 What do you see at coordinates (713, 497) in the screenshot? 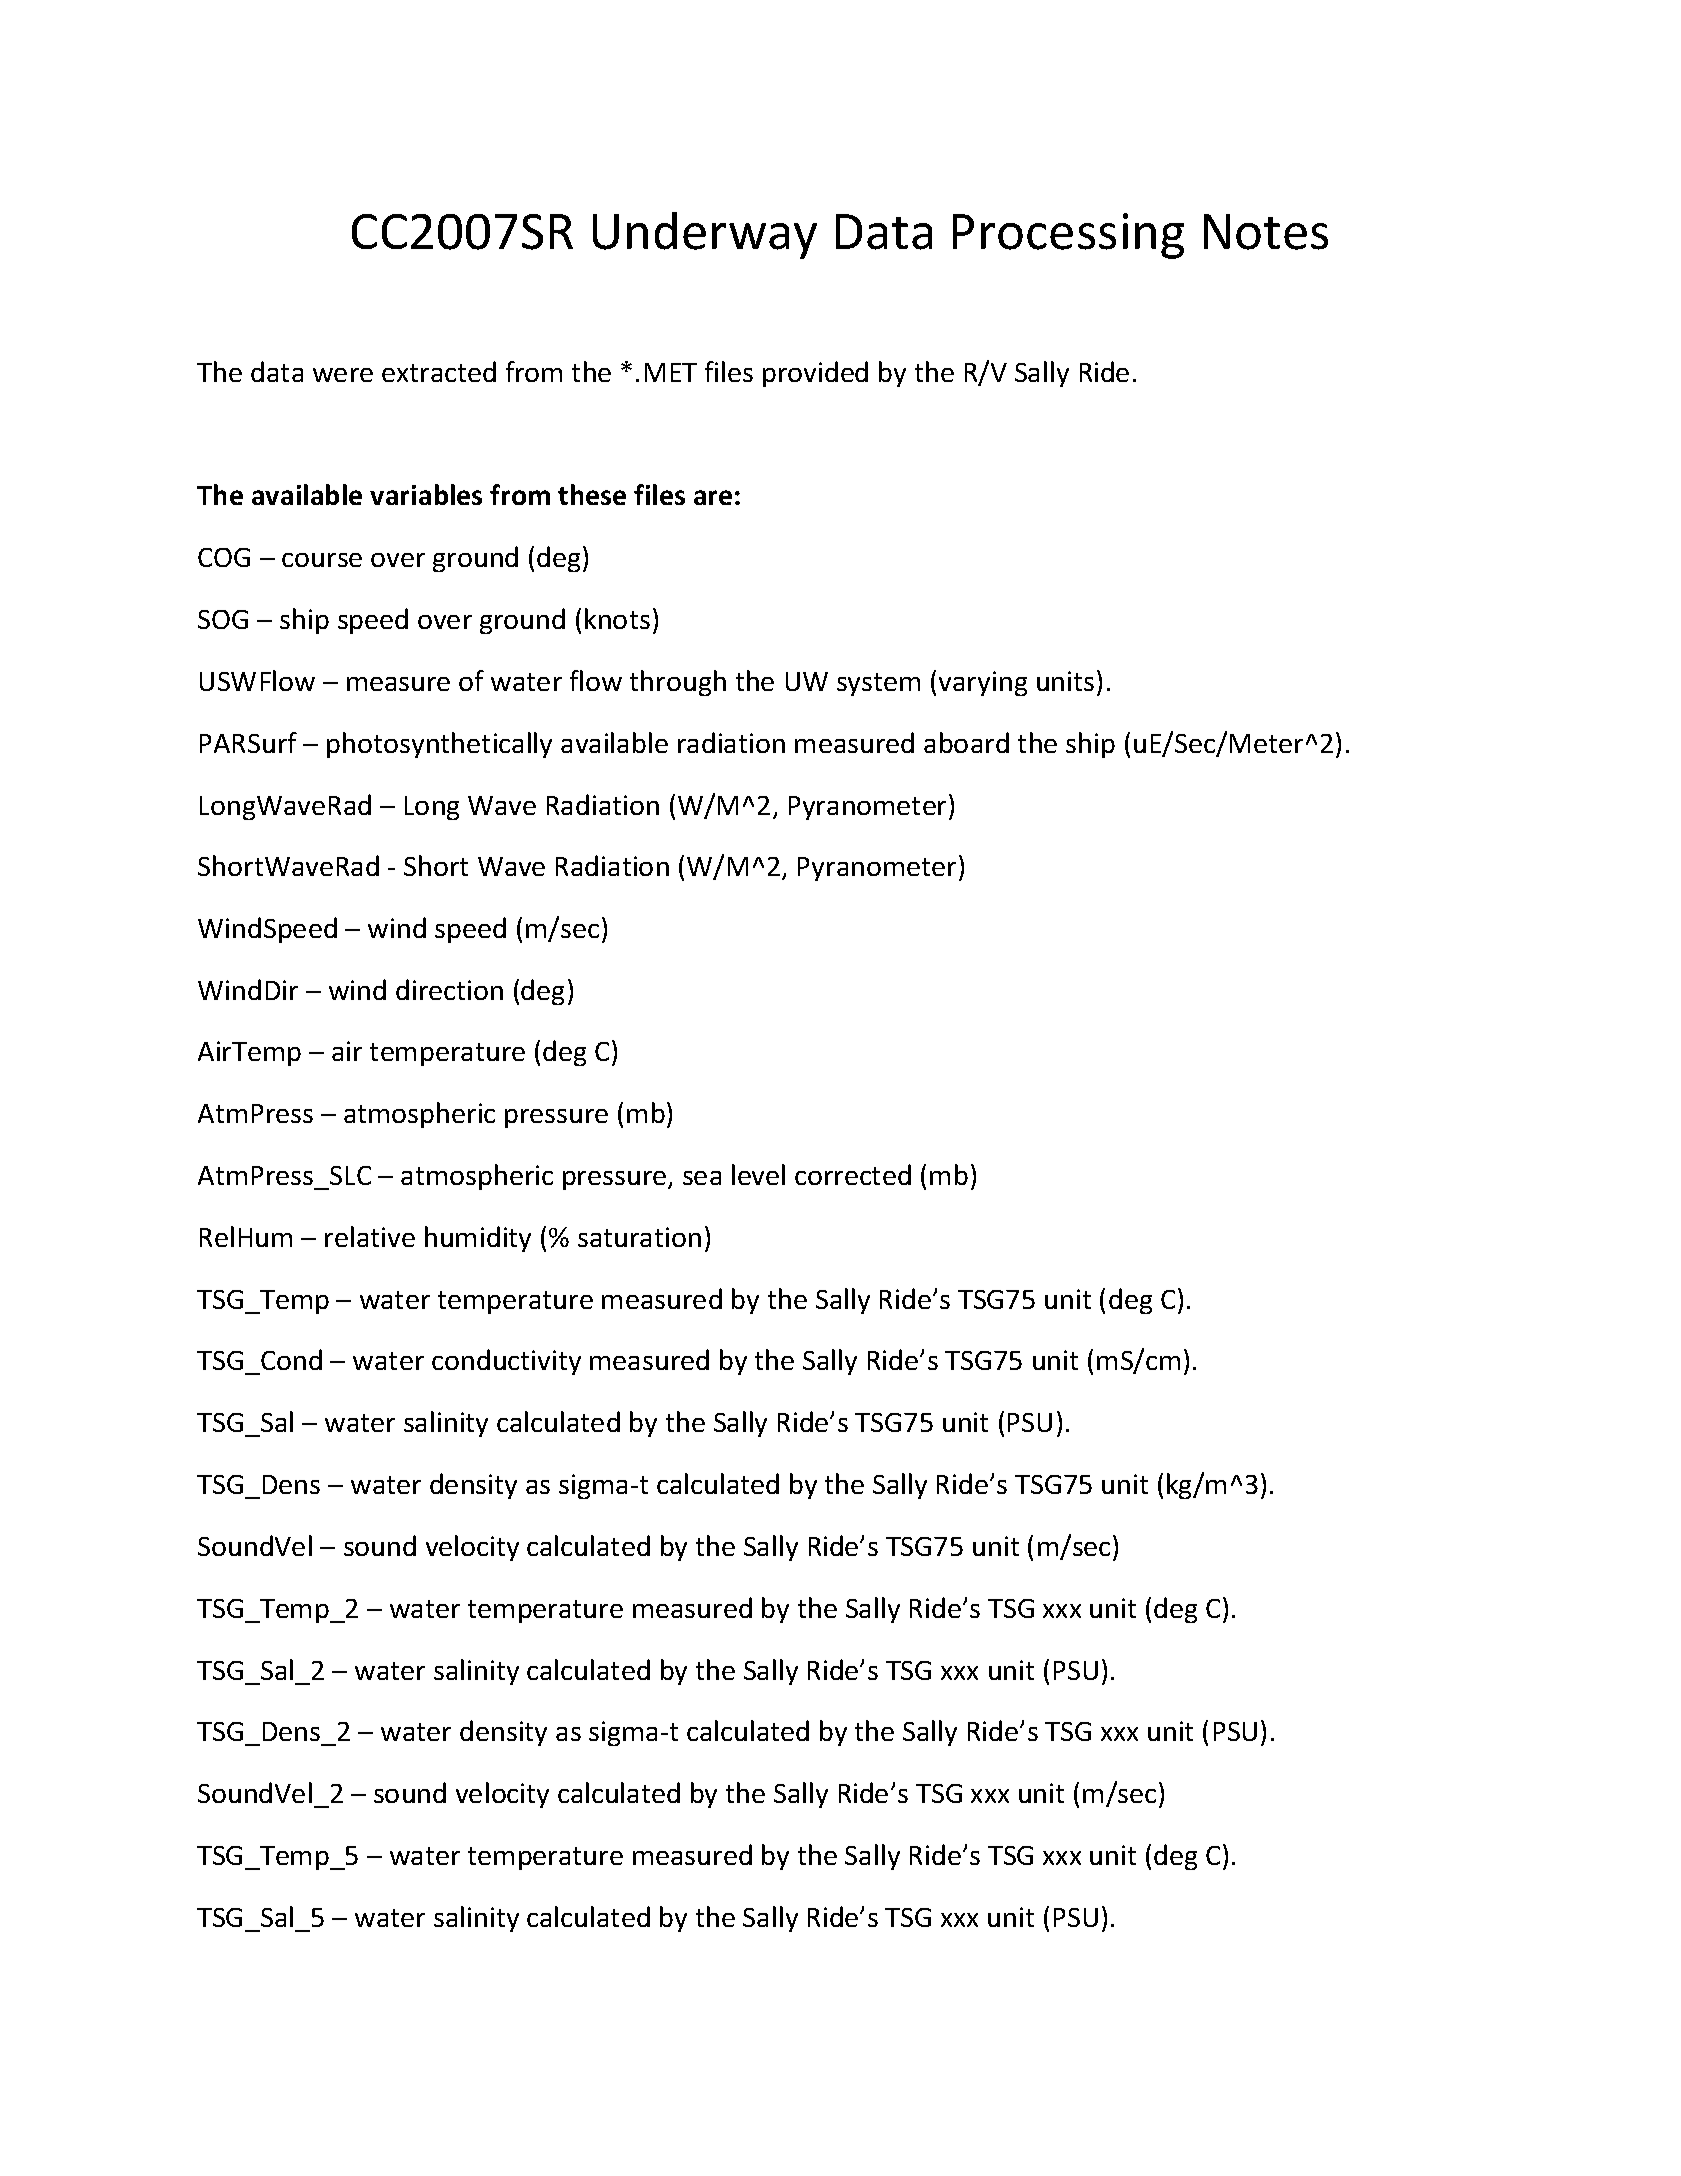
I see `are` at bounding box center [713, 497].
